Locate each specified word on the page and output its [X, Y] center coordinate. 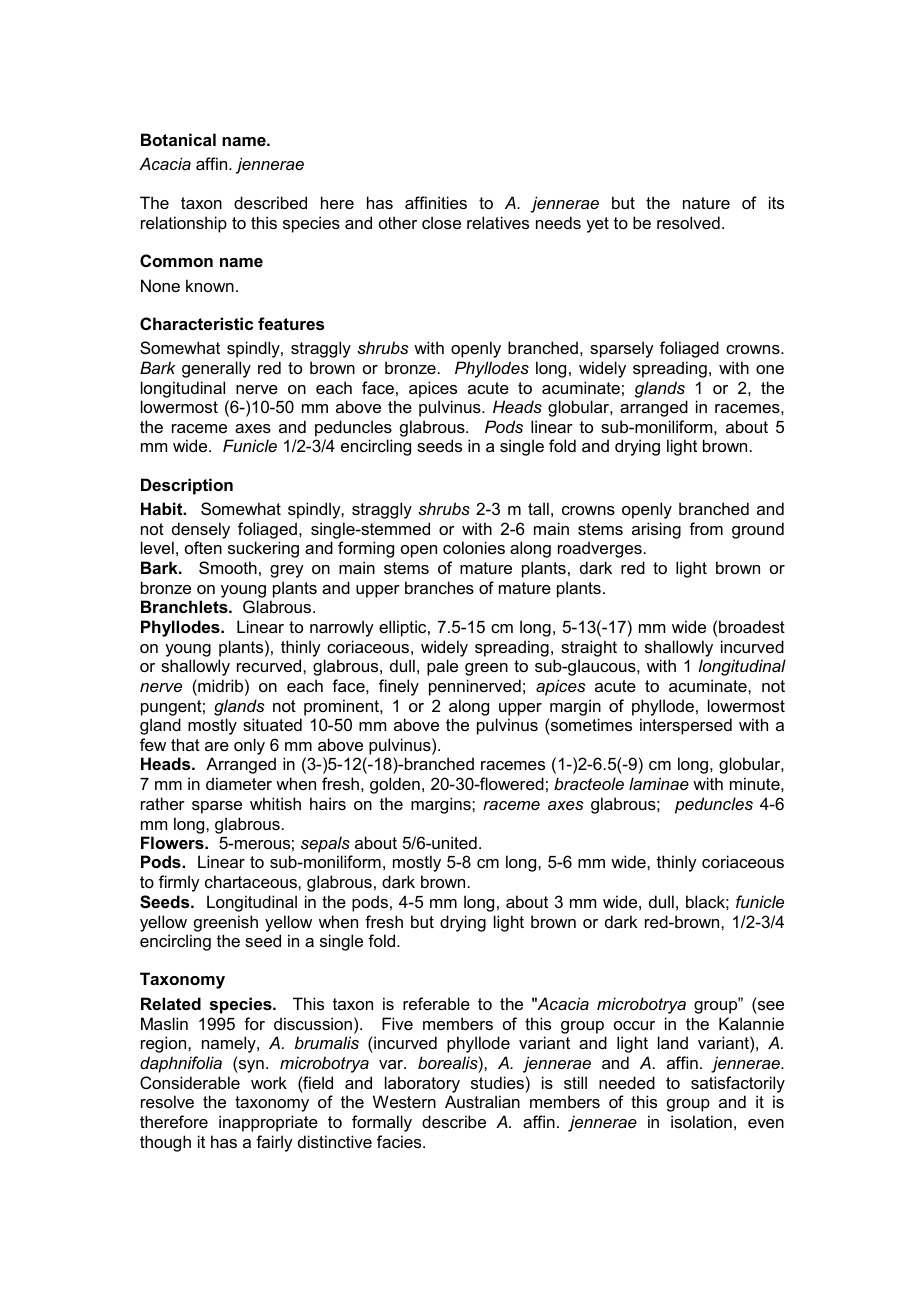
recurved [270, 665]
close [441, 222]
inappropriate [268, 1123]
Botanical [178, 139]
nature [706, 203]
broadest [752, 626]
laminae [659, 783]
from [706, 528]
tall [538, 508]
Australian [482, 1101]
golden [395, 785]
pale [442, 667]
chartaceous [252, 881]
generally [216, 369]
